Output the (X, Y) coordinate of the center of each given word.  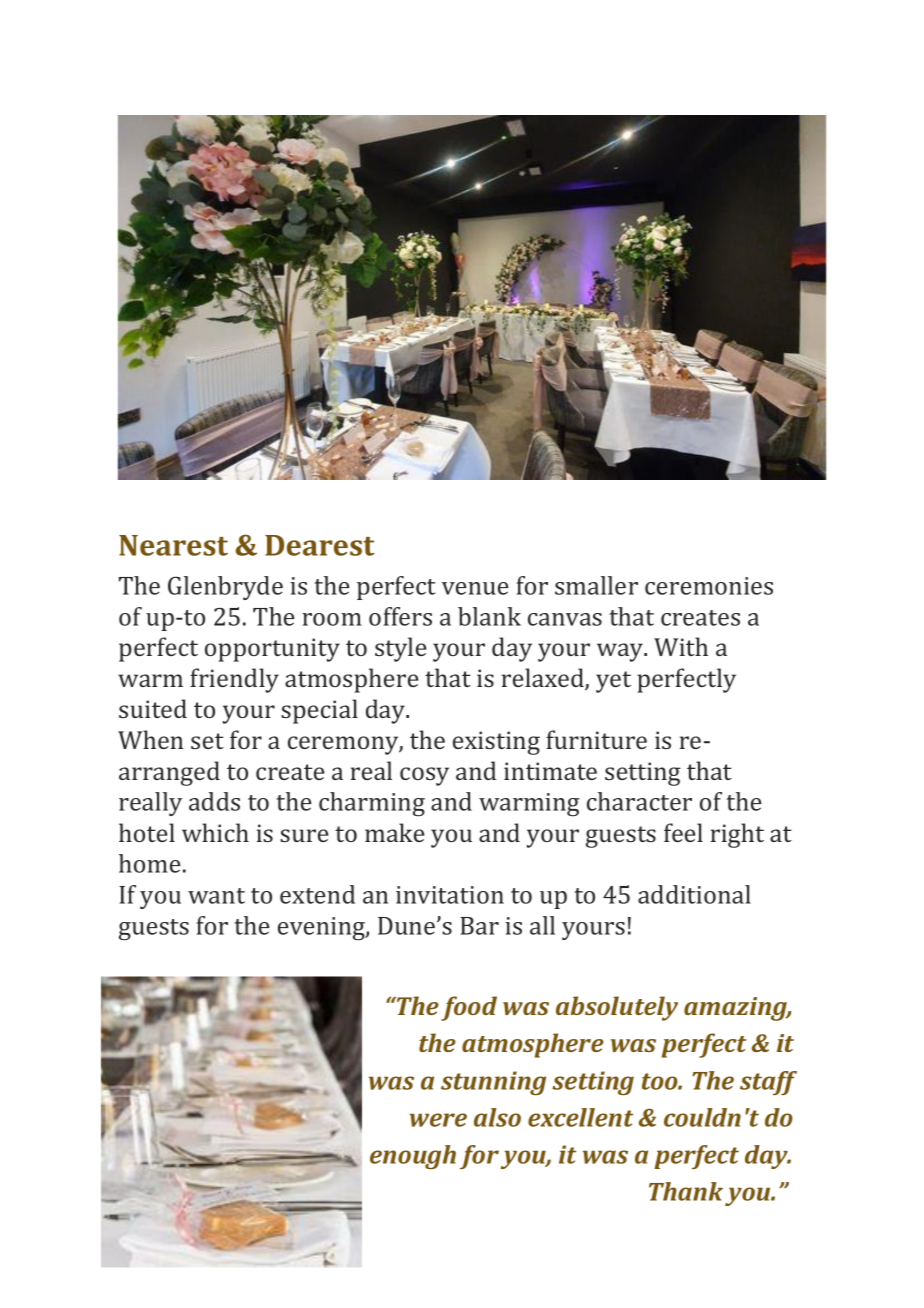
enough (413, 1157)
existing (496, 743)
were (438, 1120)
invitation (450, 895)
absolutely (617, 1008)
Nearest (173, 545)
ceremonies (709, 586)
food (469, 1008)
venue (475, 588)
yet (613, 682)
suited (153, 708)
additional (694, 894)
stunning (493, 1083)
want (216, 896)
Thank (686, 1191)
